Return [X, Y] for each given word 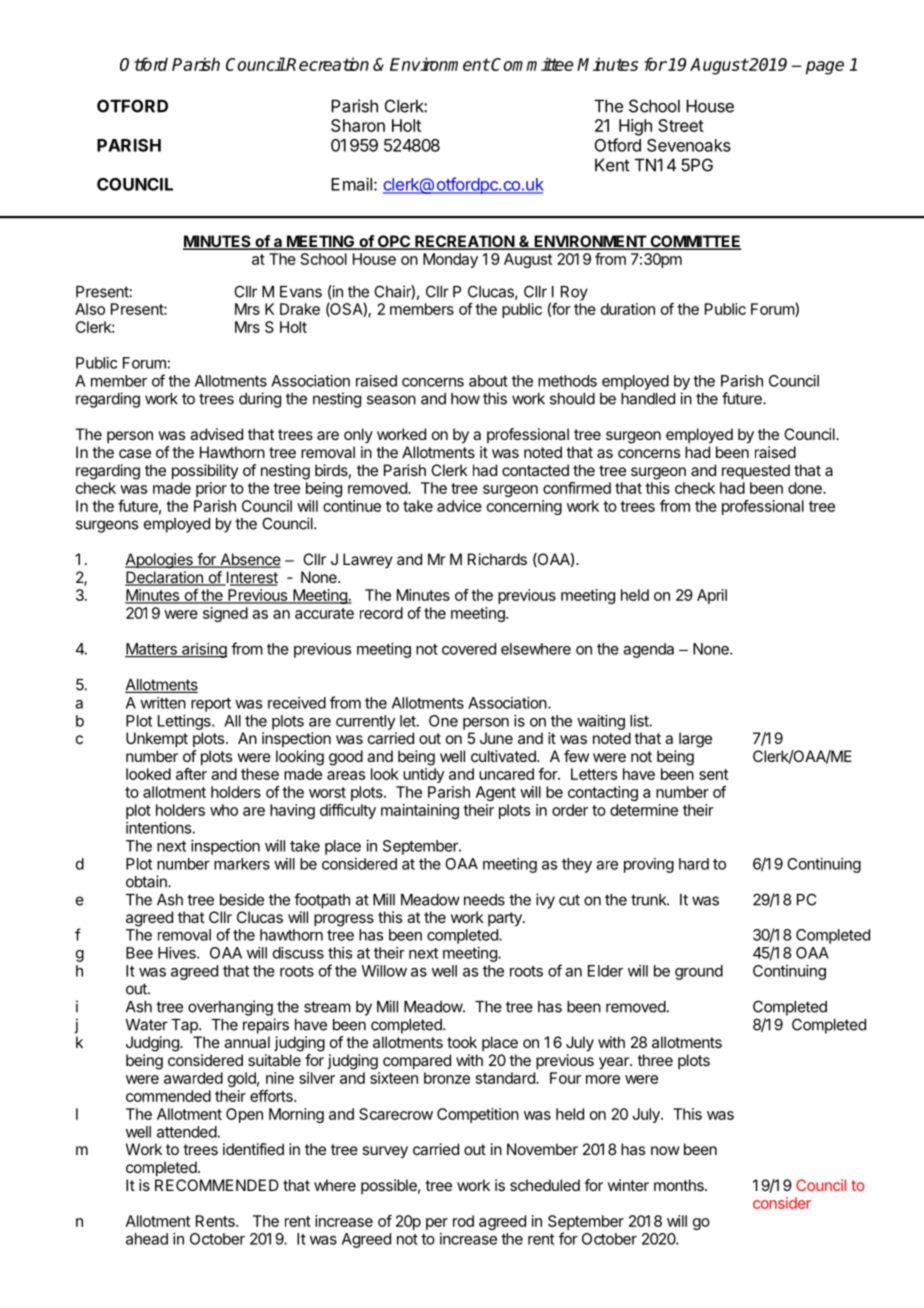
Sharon [358, 125]
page [825, 68]
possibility [205, 472]
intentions [158, 828]
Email [351, 184]
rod [463, 1221]
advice [459, 506]
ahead [147, 1239]
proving [649, 865]
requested [756, 472]
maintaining [420, 811]
